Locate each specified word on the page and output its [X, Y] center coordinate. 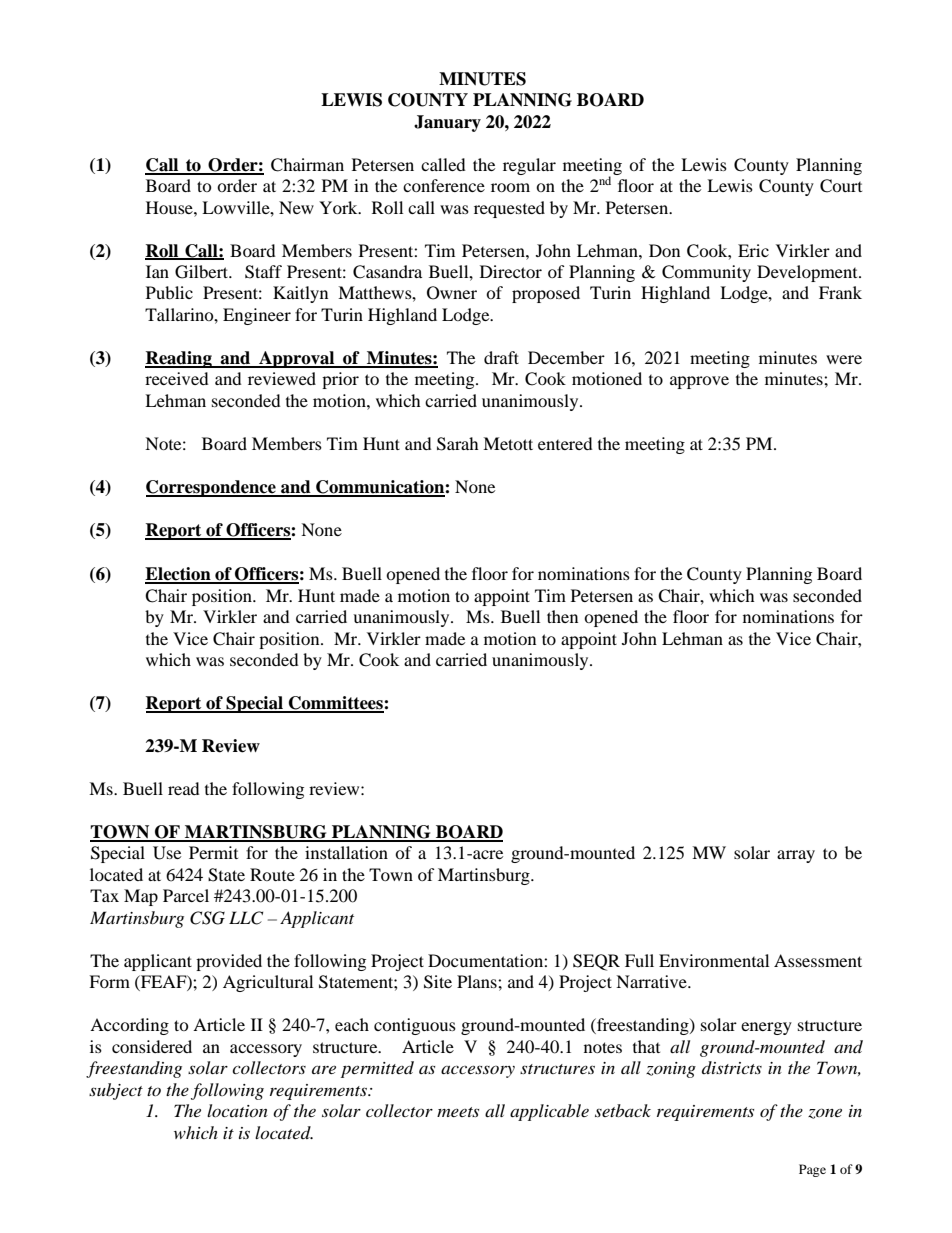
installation [346, 852]
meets [458, 1112]
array [796, 856]
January [447, 123]
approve [699, 382]
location [237, 1110]
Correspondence [212, 488]
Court [841, 186]
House [170, 207]
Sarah [458, 444]
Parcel [186, 895]
